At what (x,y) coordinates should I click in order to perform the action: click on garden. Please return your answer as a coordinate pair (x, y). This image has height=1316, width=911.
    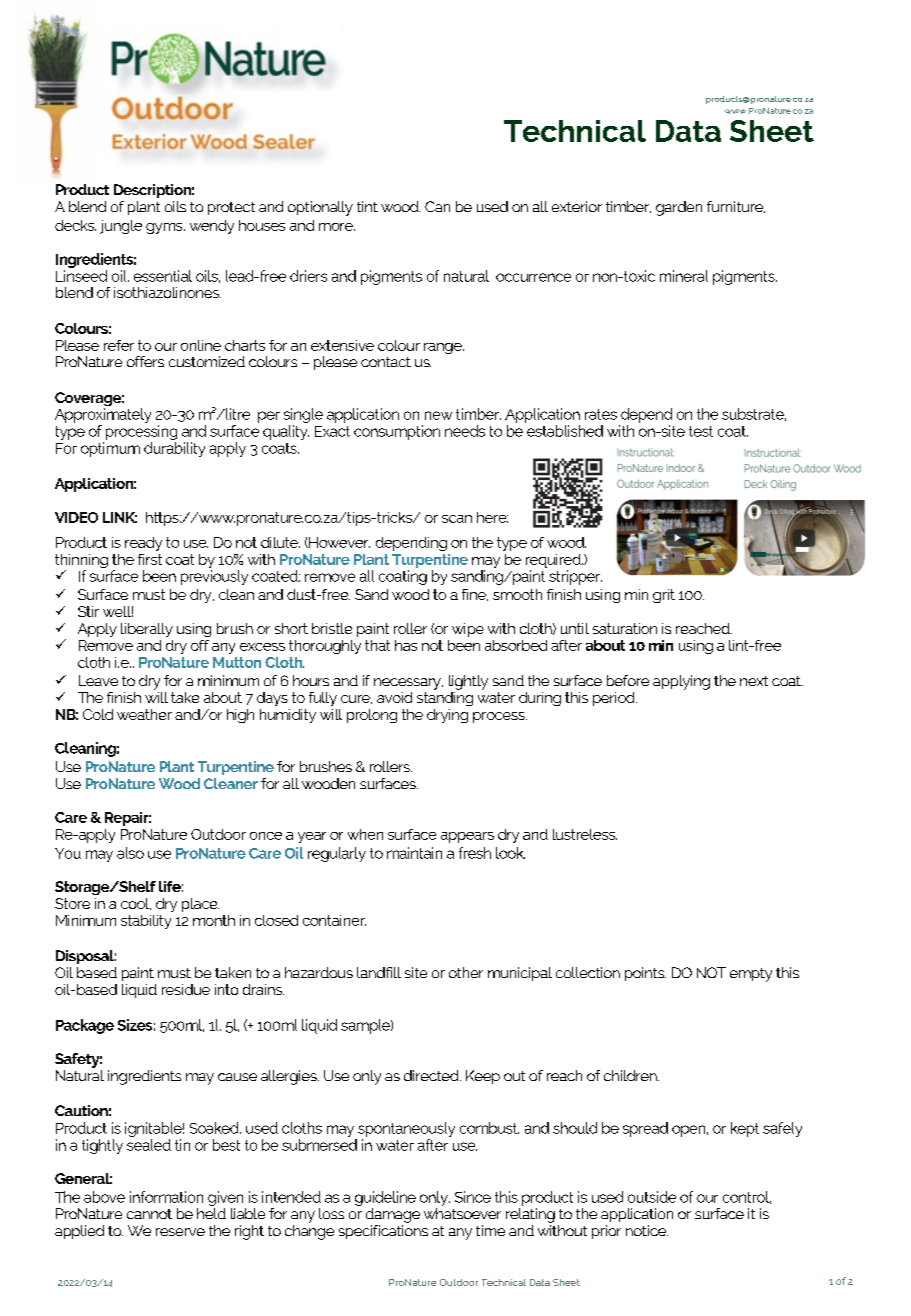
    Looking at the image, I should click on (679, 208).
